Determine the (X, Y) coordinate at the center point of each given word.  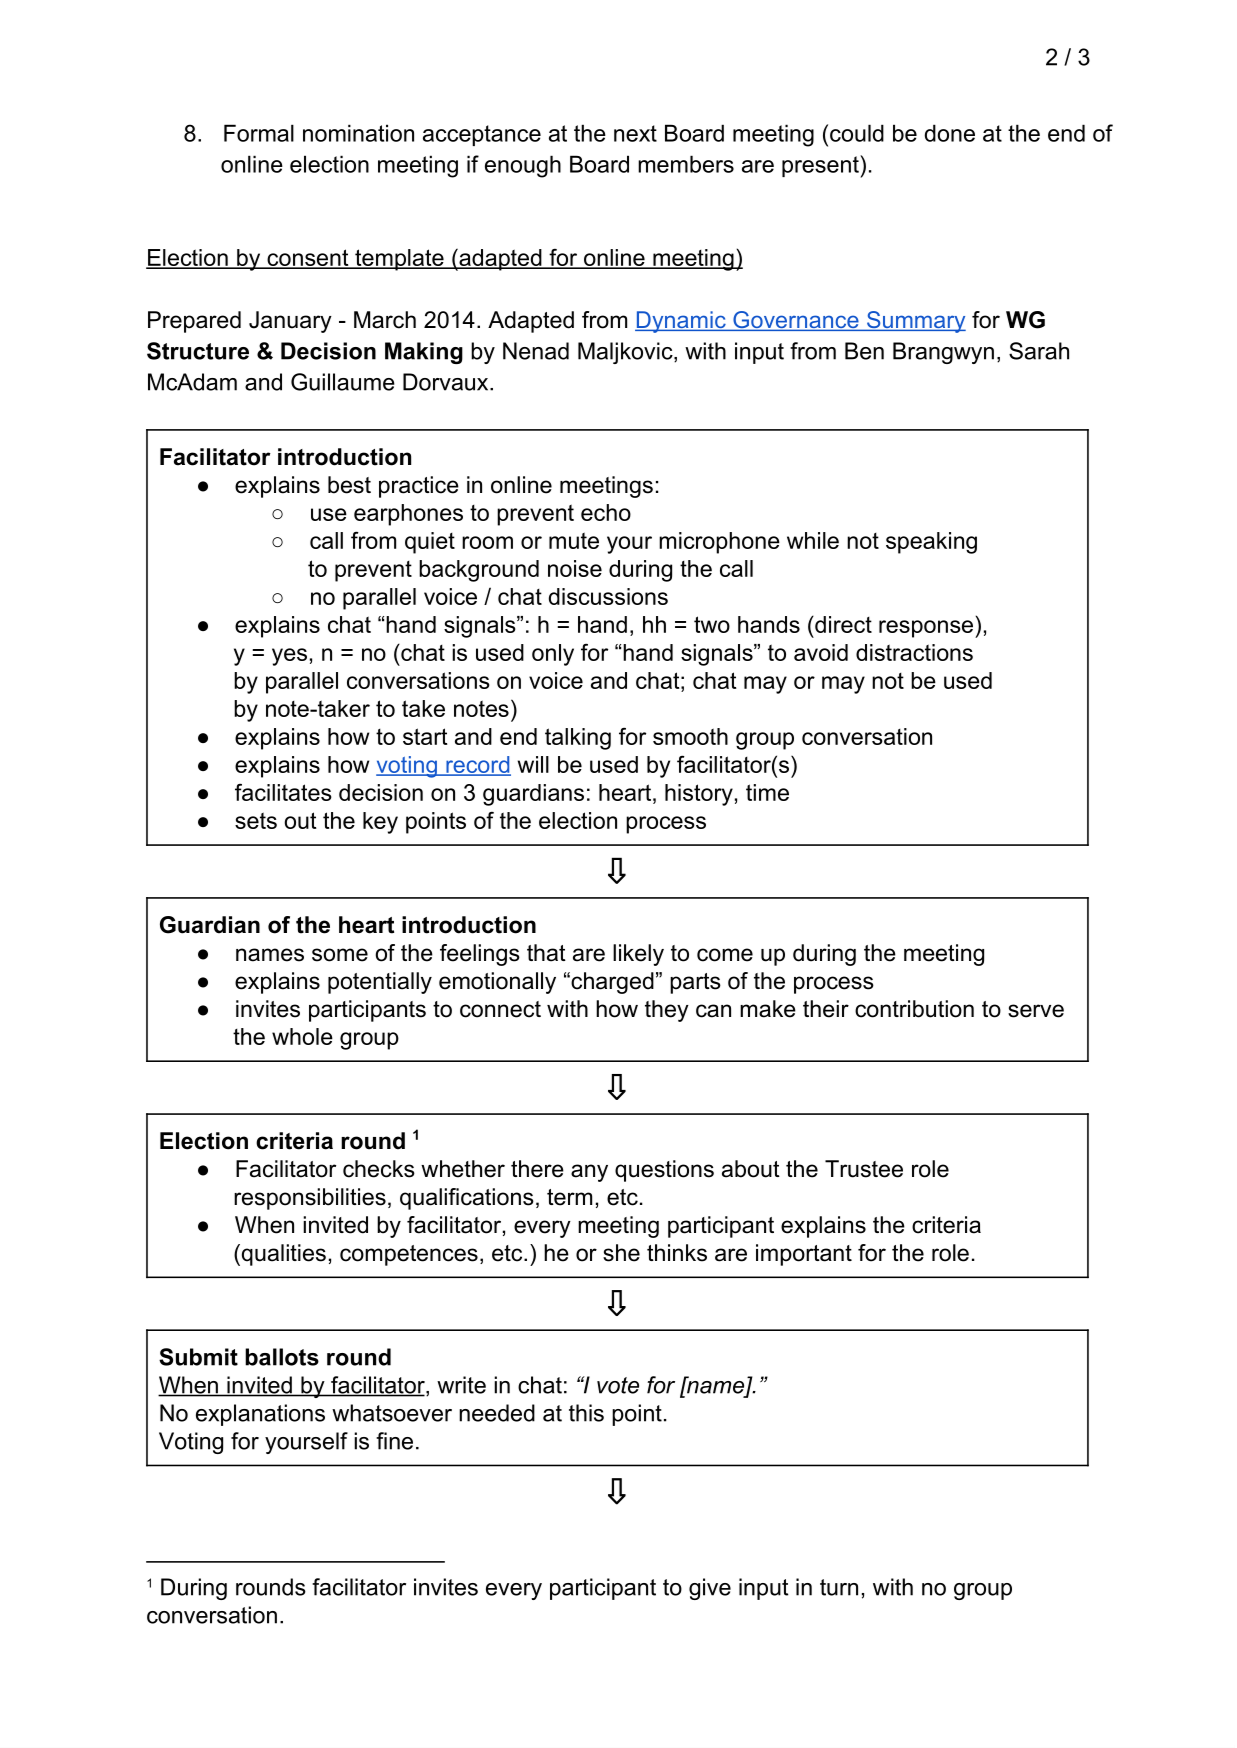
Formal (259, 133)
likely (638, 955)
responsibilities (310, 1199)
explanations (260, 1415)
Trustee (864, 1169)
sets (256, 820)
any (589, 1173)
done (950, 133)
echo (606, 512)
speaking (931, 543)
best (349, 485)
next (635, 133)
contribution (914, 1009)
